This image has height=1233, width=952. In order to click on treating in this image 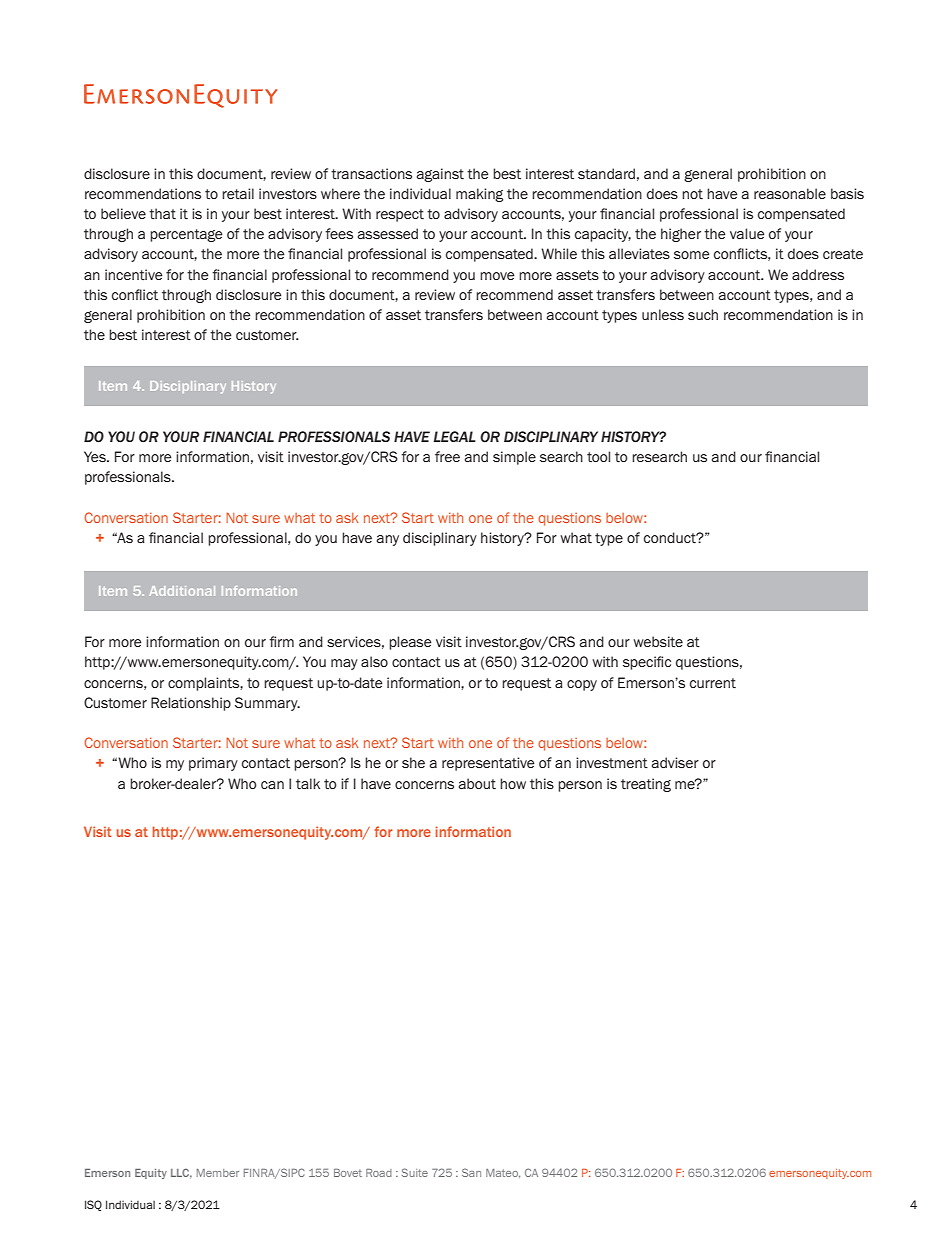, I will do `click(646, 785)`.
